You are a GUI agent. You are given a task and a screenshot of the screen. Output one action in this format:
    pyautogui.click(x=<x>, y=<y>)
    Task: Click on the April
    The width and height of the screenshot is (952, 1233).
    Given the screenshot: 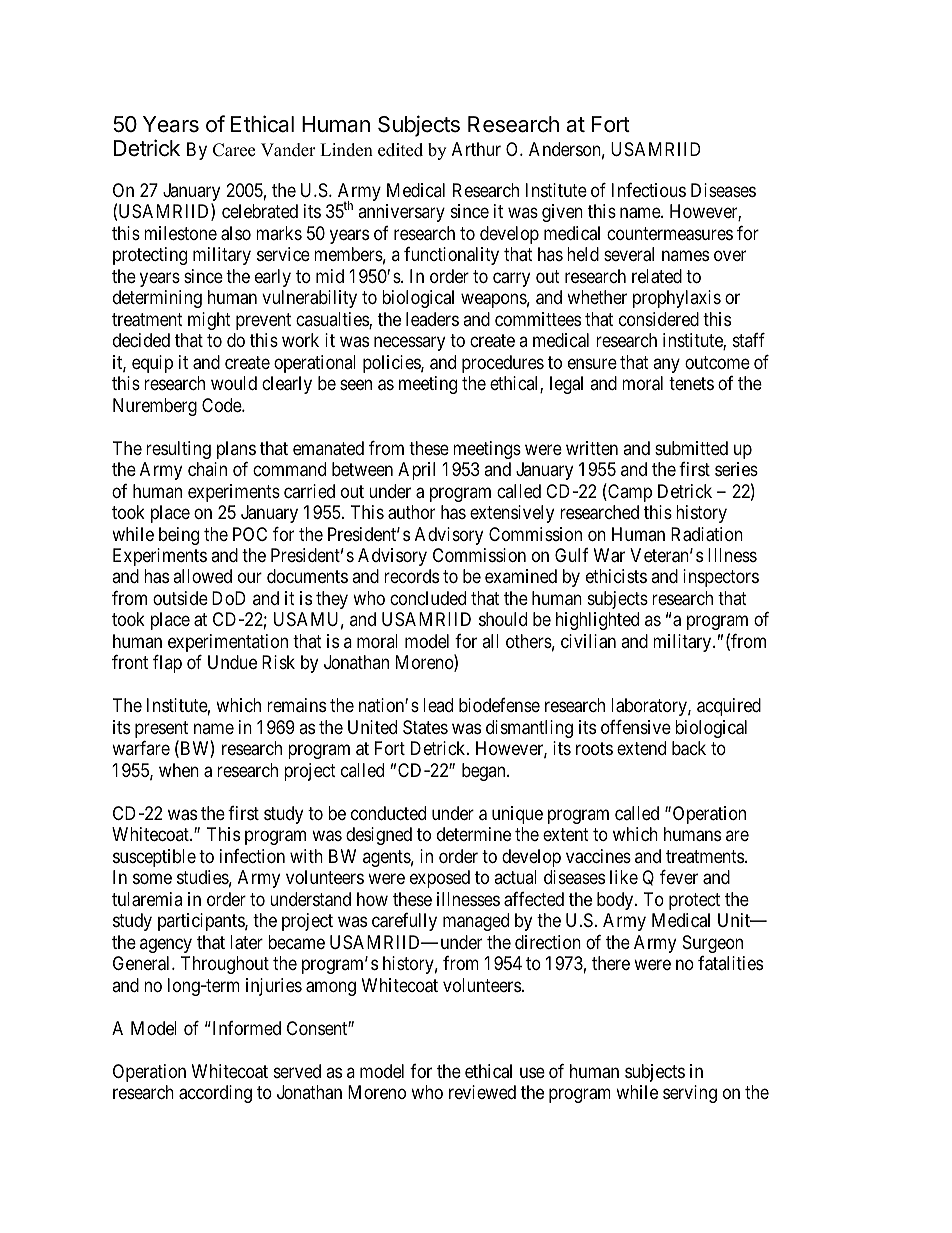 What is the action you would take?
    pyautogui.click(x=416, y=471)
